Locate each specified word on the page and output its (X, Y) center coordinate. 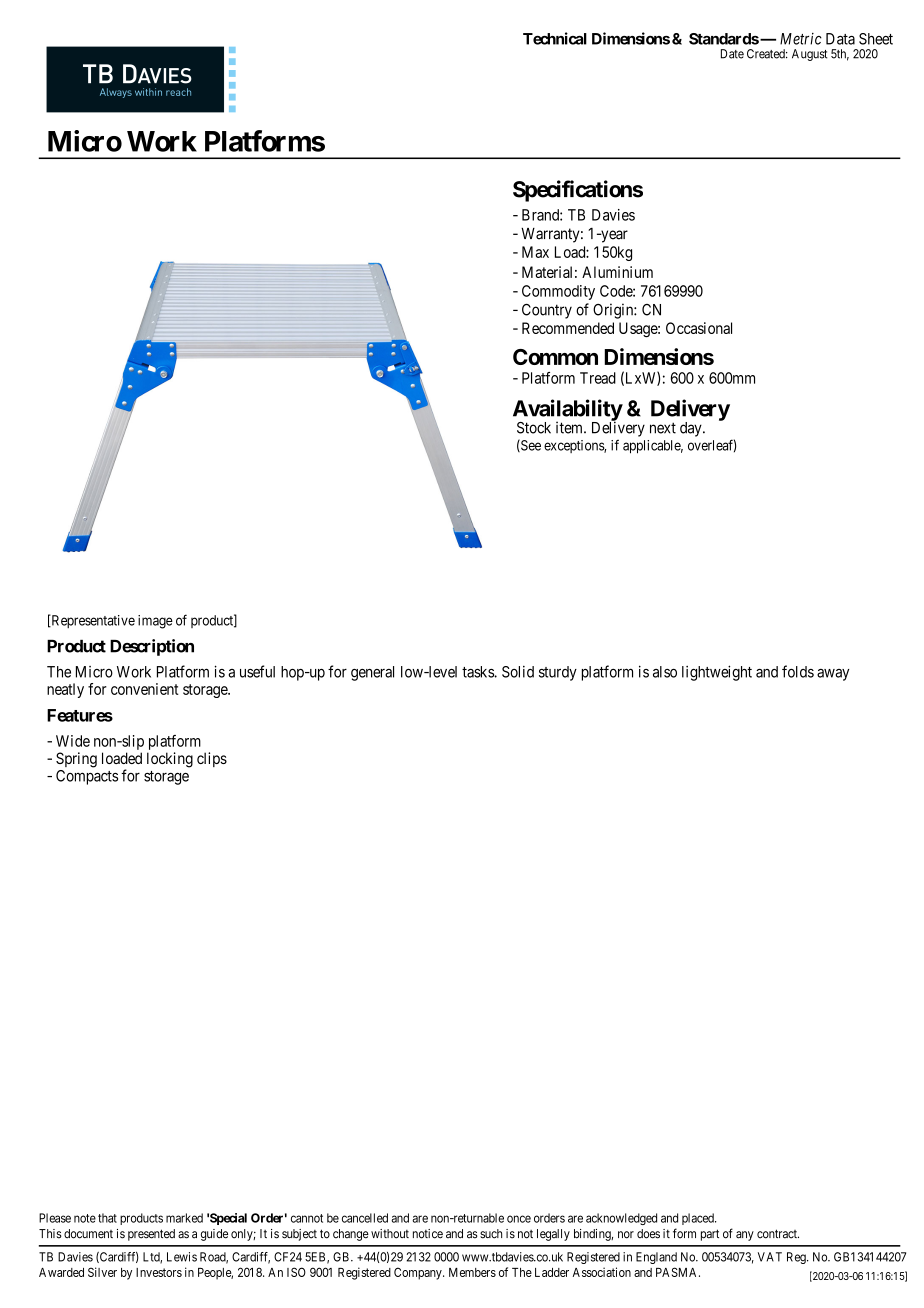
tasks (478, 672)
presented (151, 1235)
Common (555, 357)
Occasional (699, 328)
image (155, 622)
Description (152, 647)
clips (212, 759)
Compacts (87, 777)
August (809, 55)
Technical (555, 38)
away (833, 675)
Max (535, 252)
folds (798, 671)
